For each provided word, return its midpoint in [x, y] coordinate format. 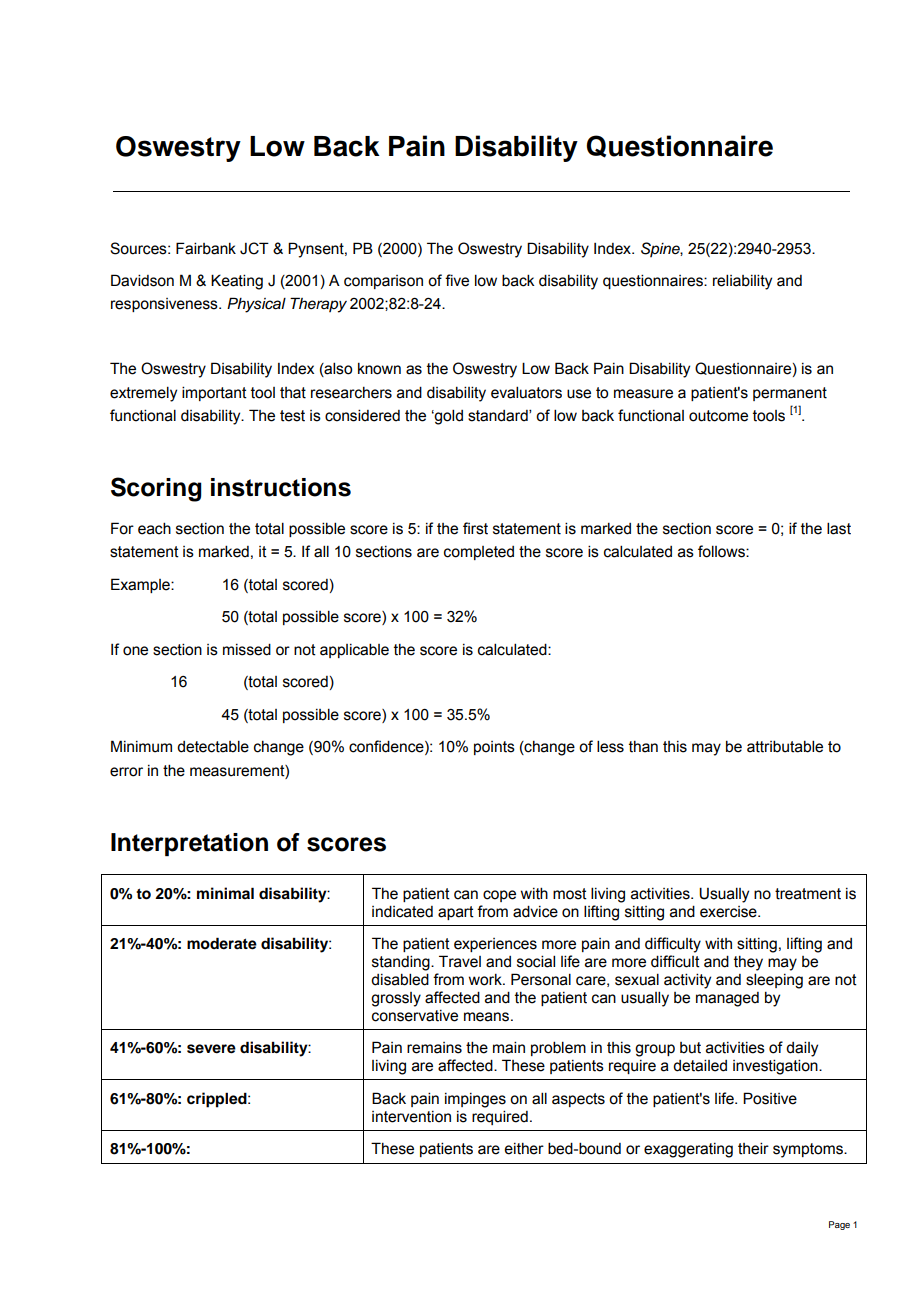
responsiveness [165, 305]
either [524, 1149]
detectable [213, 746]
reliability [742, 282]
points [494, 748]
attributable [785, 746]
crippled [218, 1100]
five [457, 280]
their [753, 1148]
